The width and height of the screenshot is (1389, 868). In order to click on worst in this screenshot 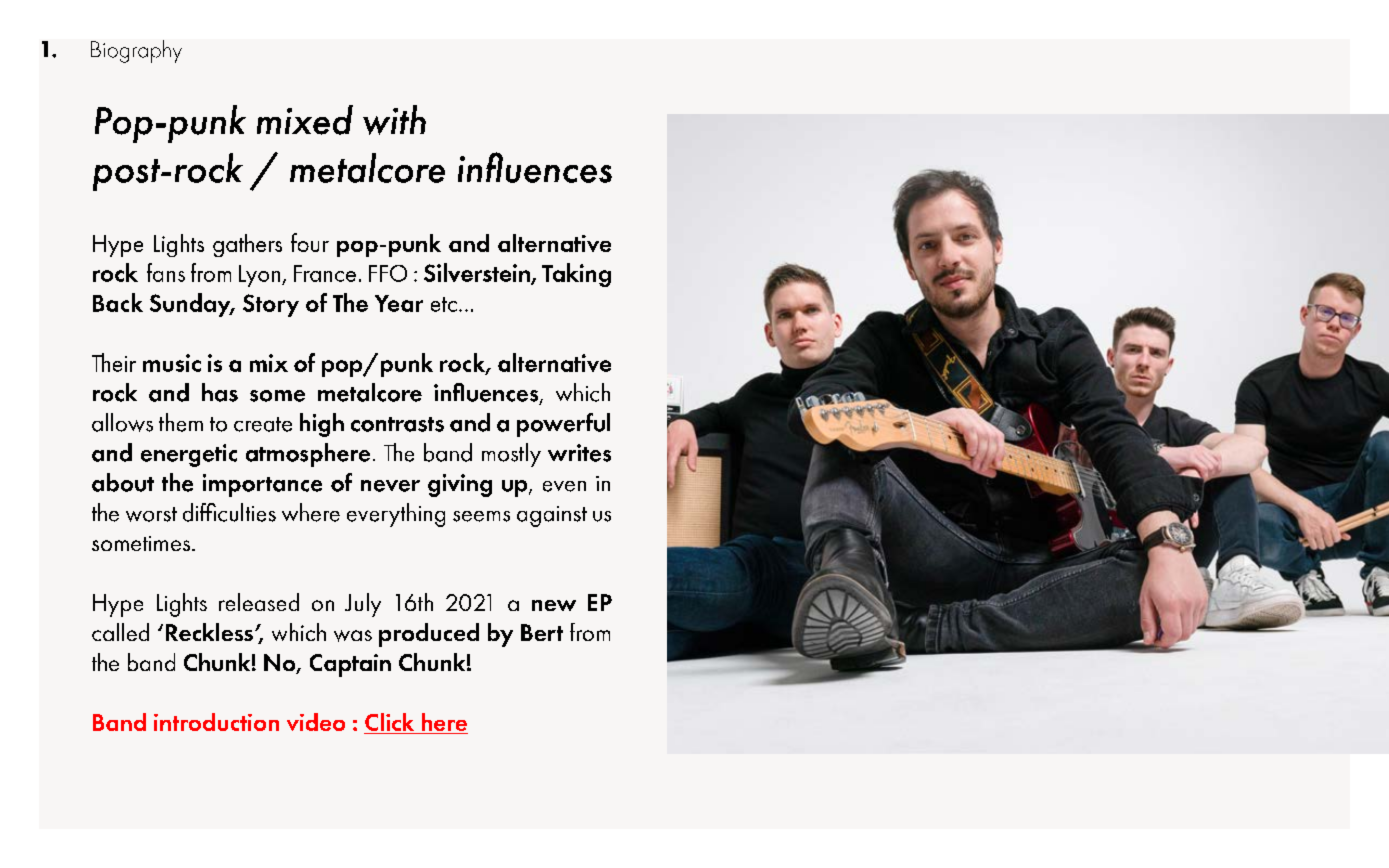, I will do `click(151, 514)`.
